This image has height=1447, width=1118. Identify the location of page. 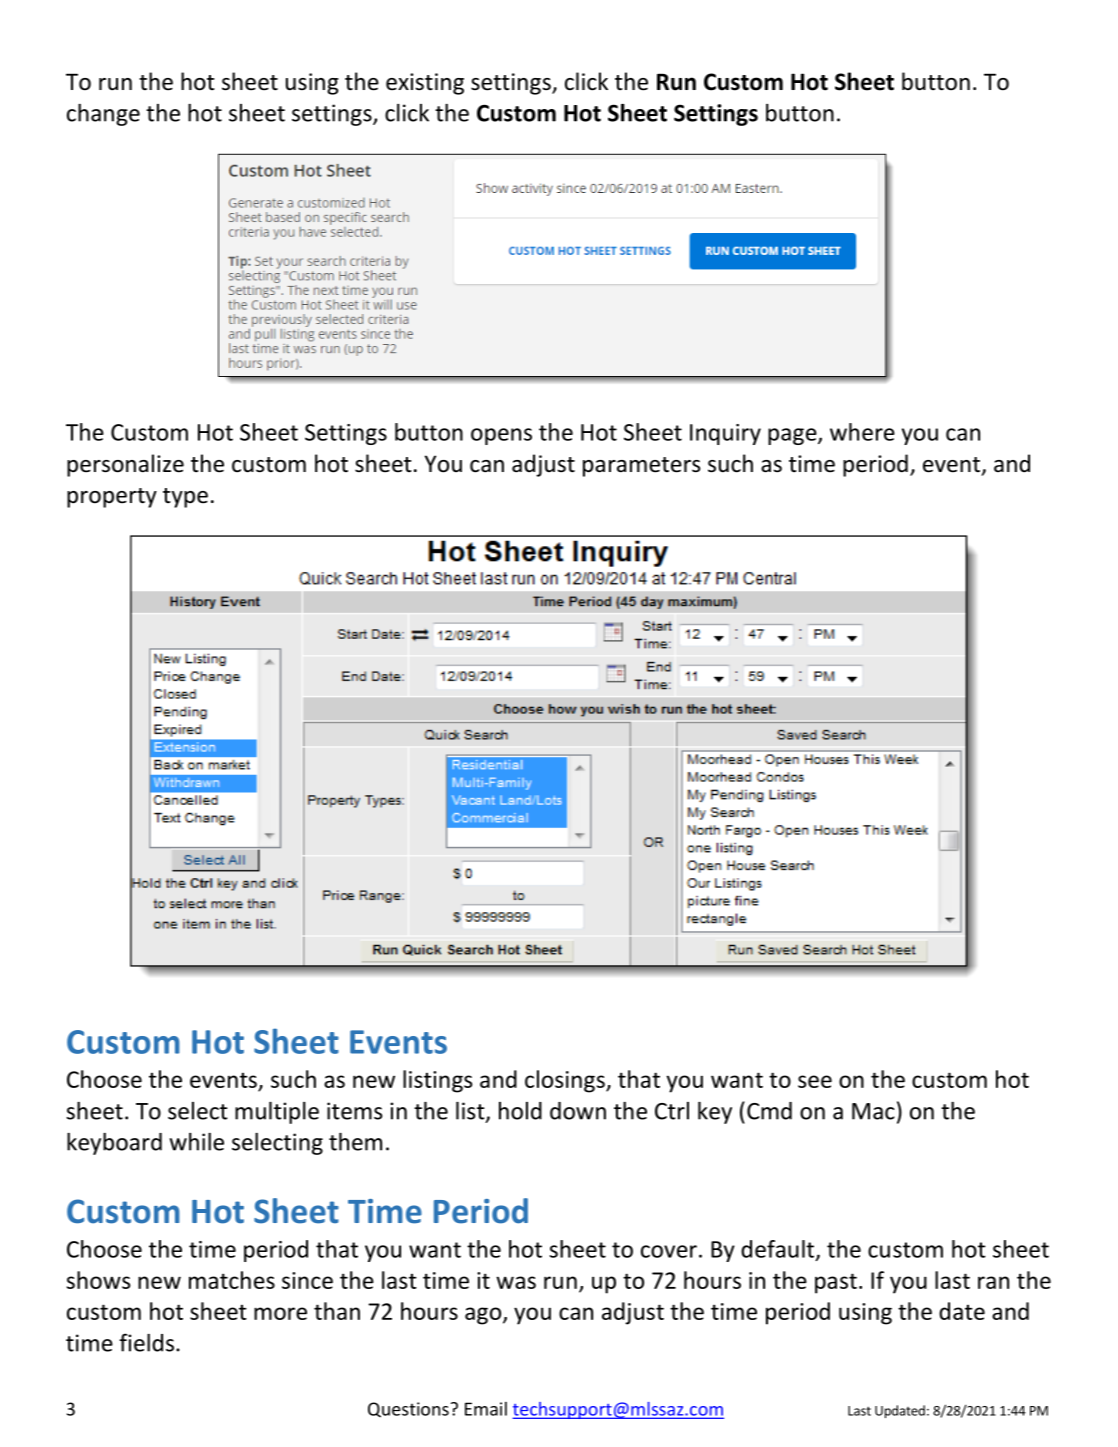
(793, 436).
